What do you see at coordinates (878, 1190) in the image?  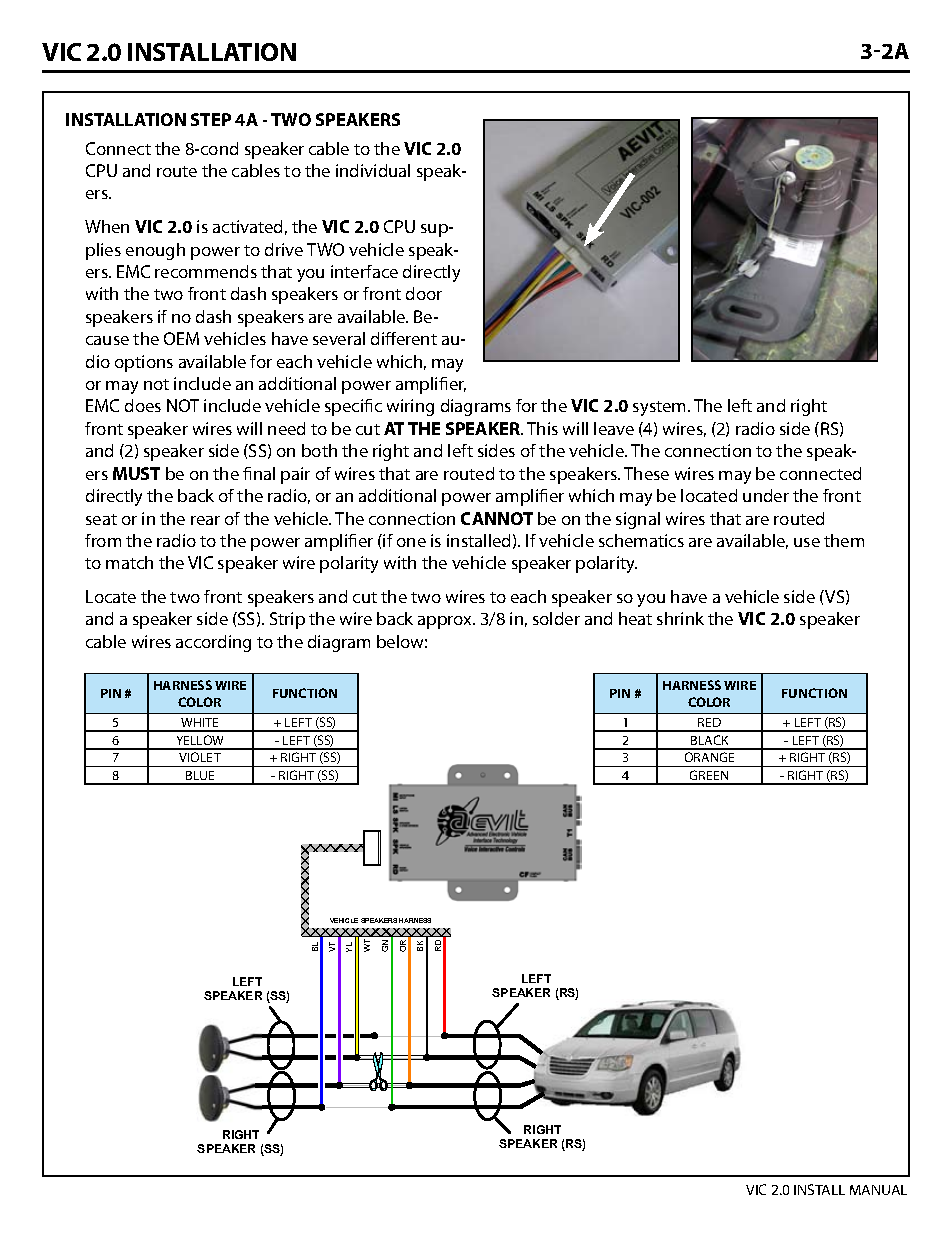 I see `MANUAL` at bounding box center [878, 1190].
